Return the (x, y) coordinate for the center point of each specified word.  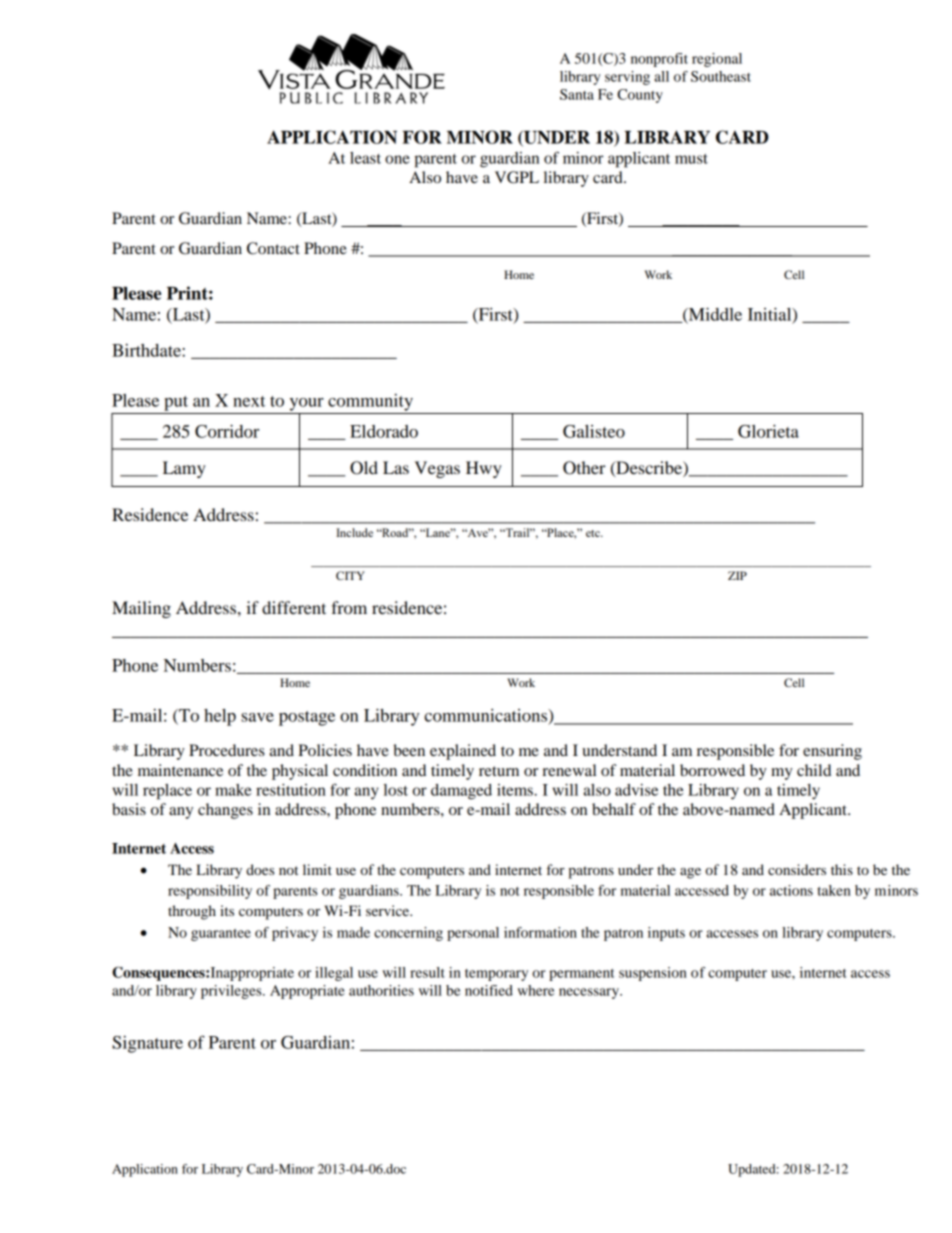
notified (489, 990)
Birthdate (147, 350)
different (294, 607)
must (691, 159)
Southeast (721, 76)
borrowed (712, 770)
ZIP (737, 575)
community (370, 402)
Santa (577, 94)
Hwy (484, 469)
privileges (232, 992)
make (233, 790)
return (499, 771)
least (365, 158)
